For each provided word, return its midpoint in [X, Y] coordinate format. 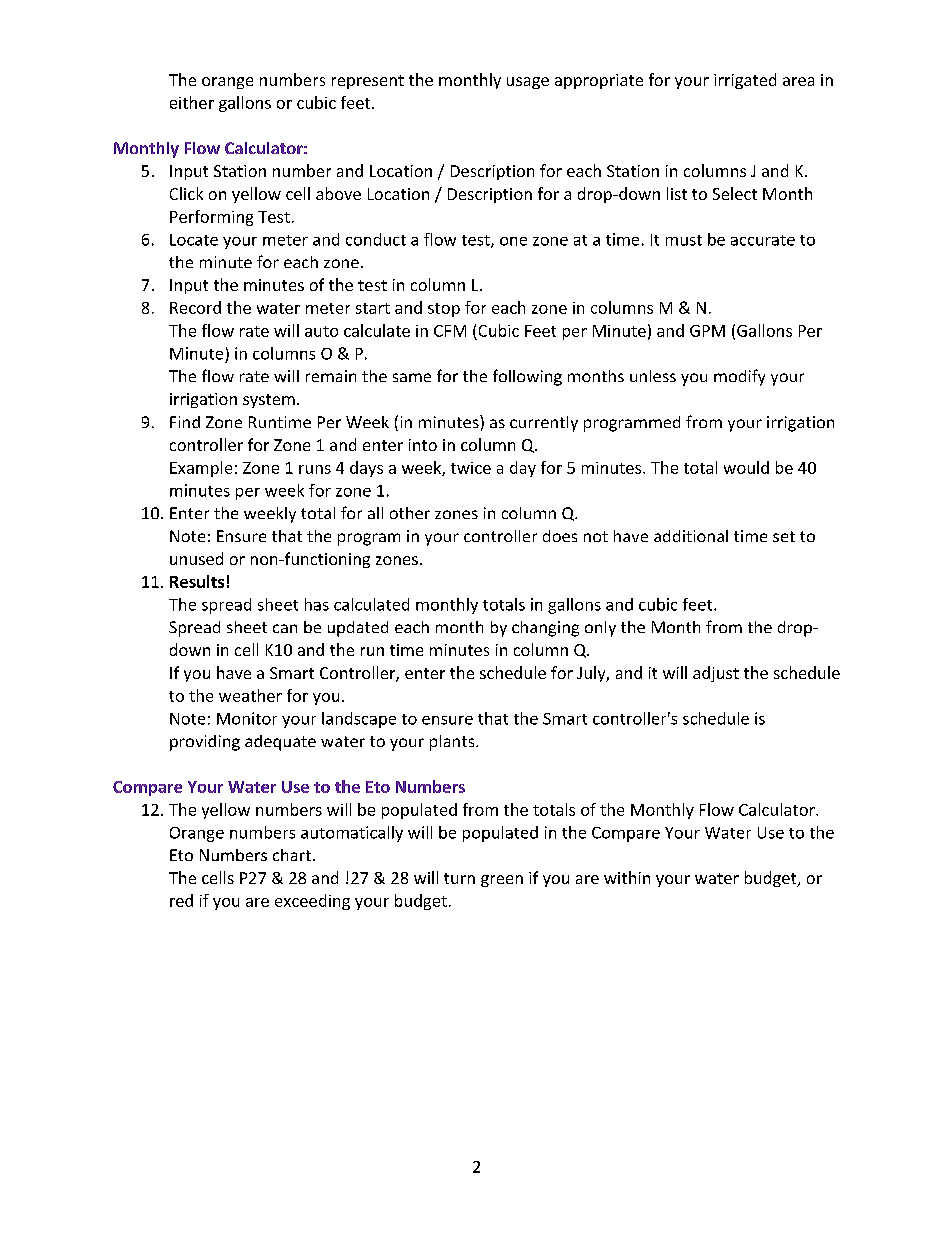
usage [528, 83]
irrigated [745, 81]
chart [292, 855]
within [627, 877]
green [502, 881]
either [192, 102]
